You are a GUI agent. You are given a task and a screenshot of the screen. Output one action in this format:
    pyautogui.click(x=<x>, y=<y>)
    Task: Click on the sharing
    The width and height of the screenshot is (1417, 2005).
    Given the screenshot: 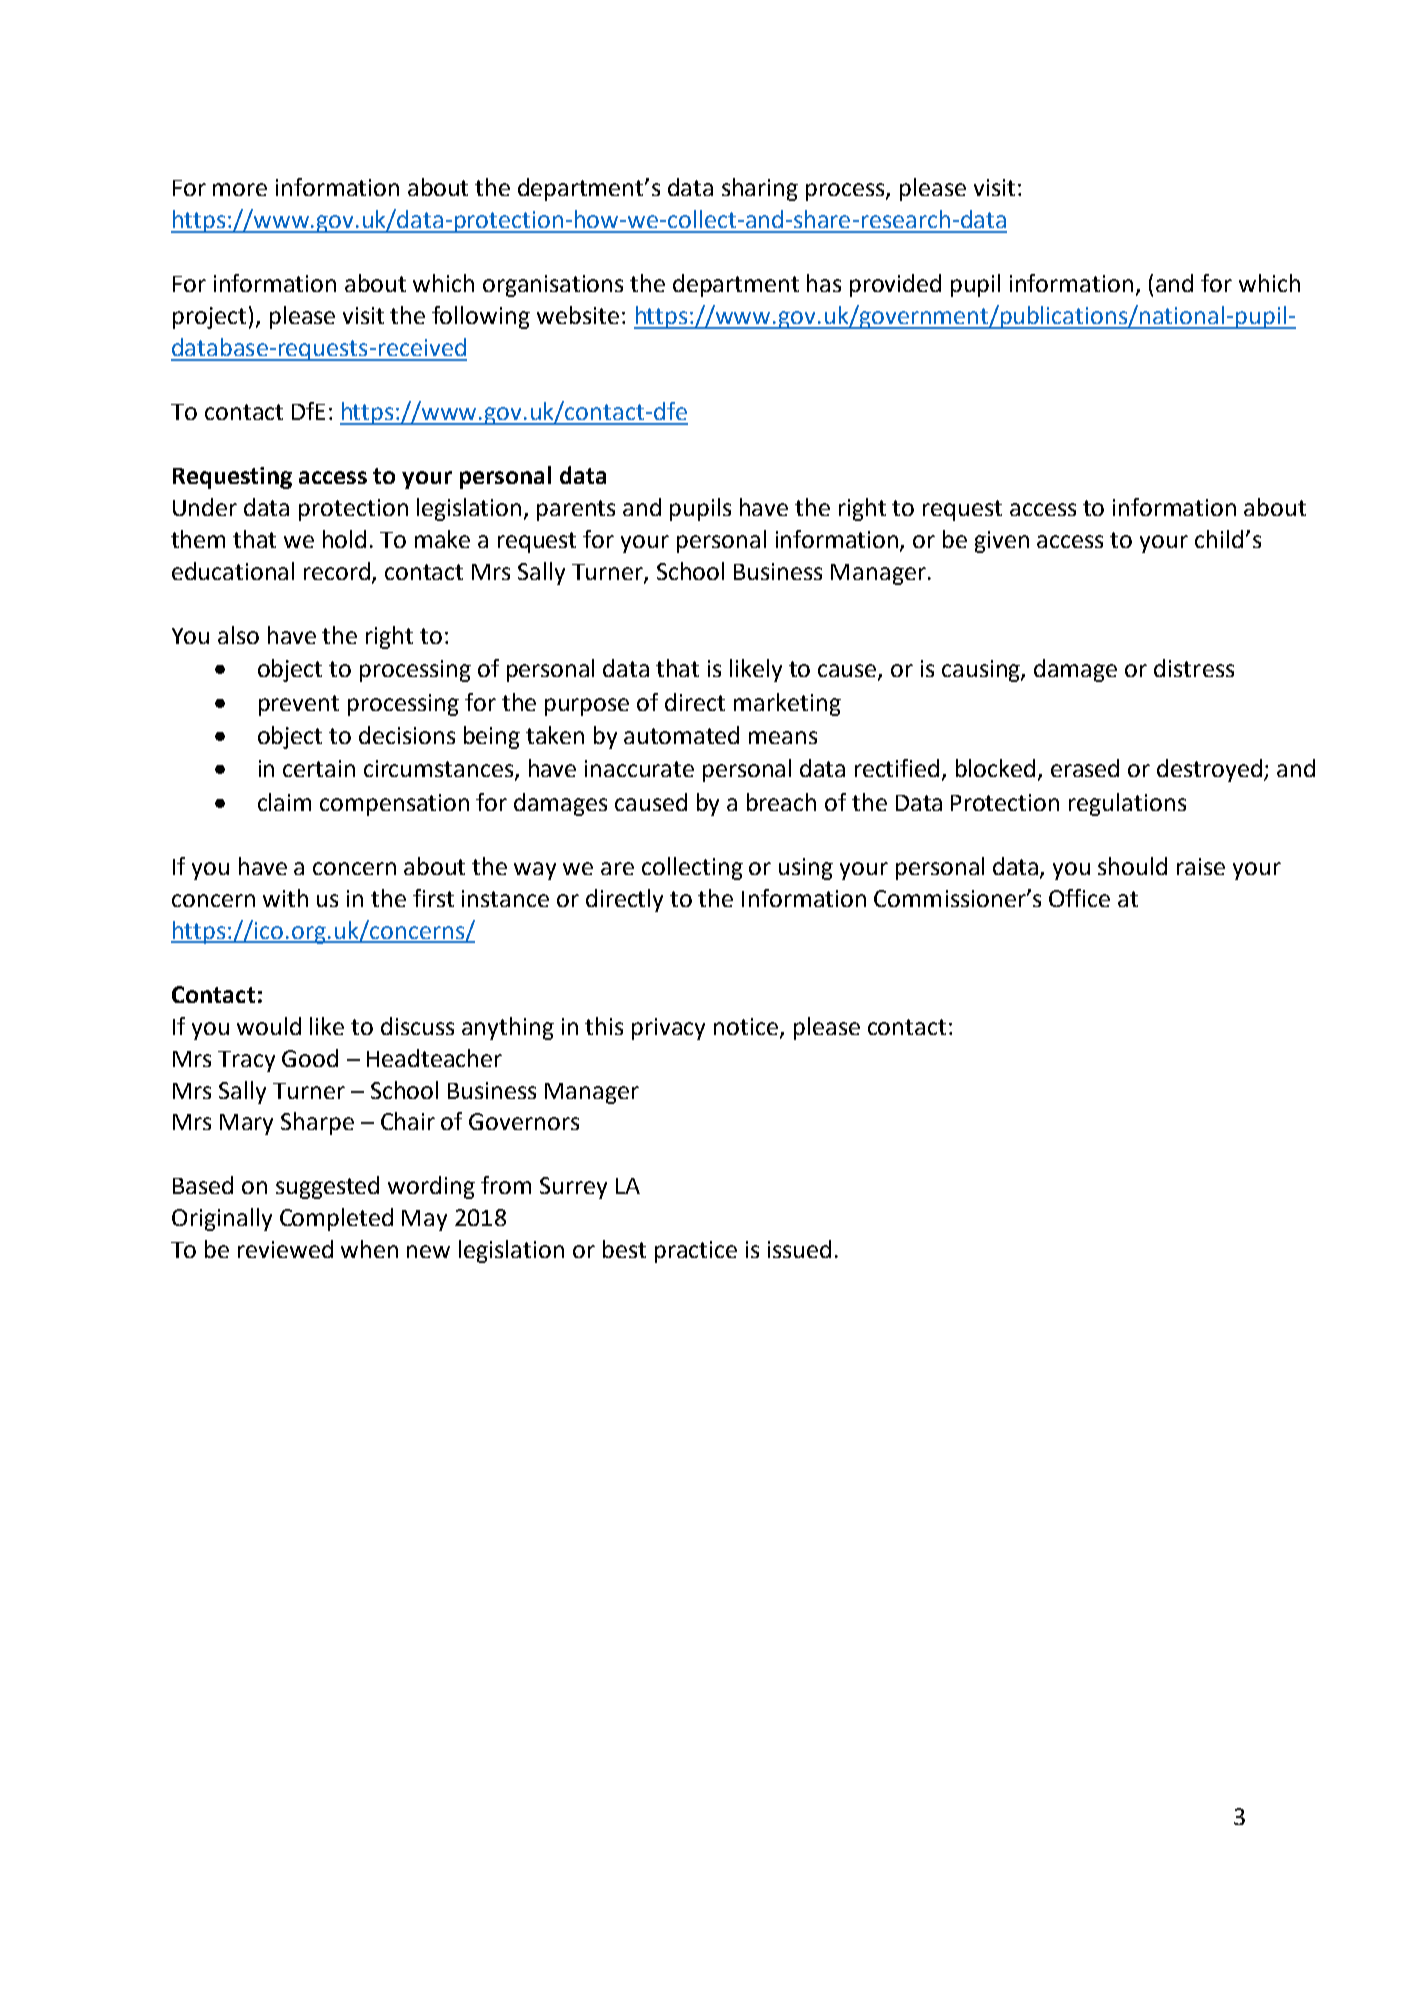 What is the action you would take?
    pyautogui.click(x=760, y=189)
